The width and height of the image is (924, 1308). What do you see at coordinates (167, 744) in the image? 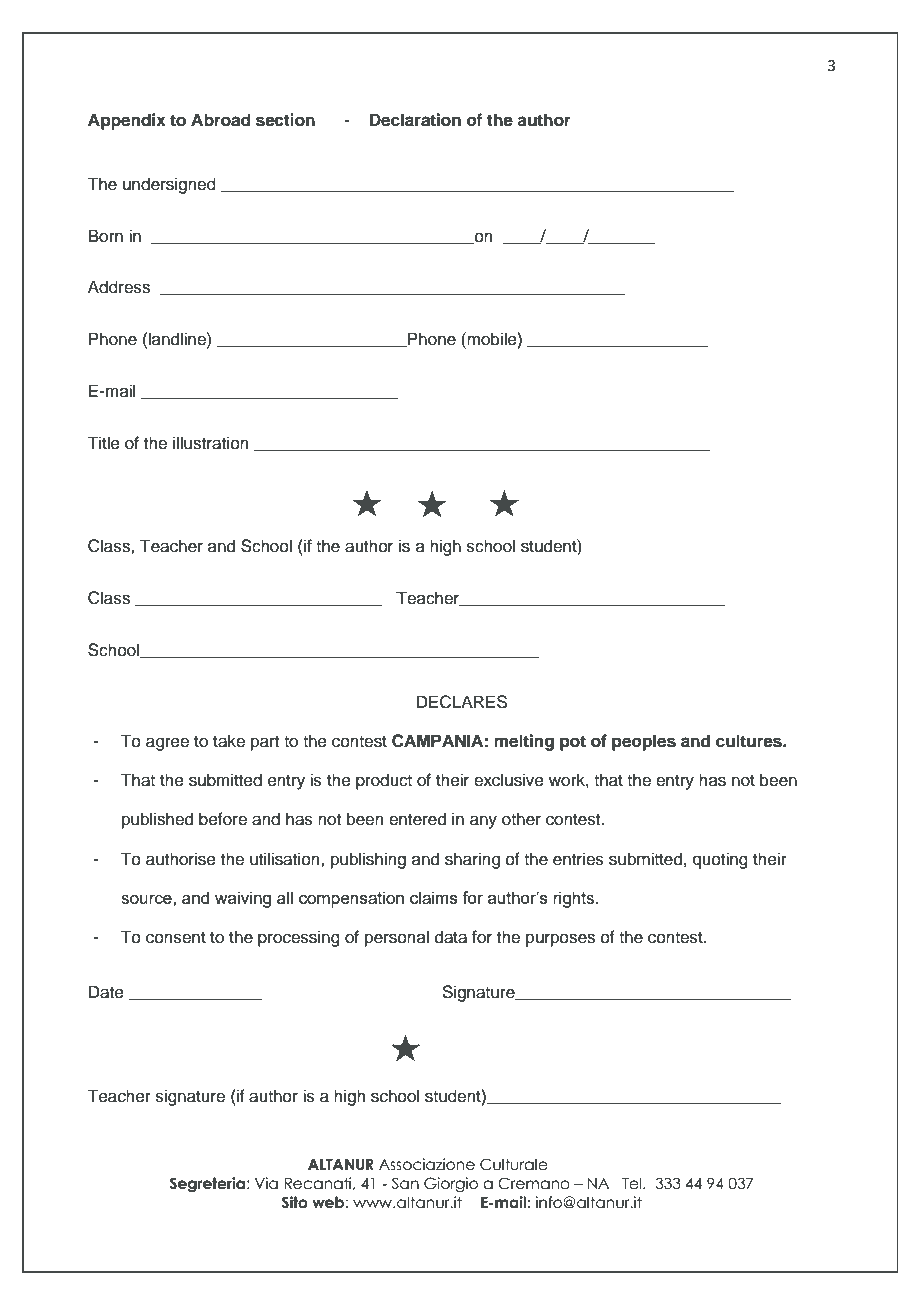
I see `agree` at bounding box center [167, 744].
